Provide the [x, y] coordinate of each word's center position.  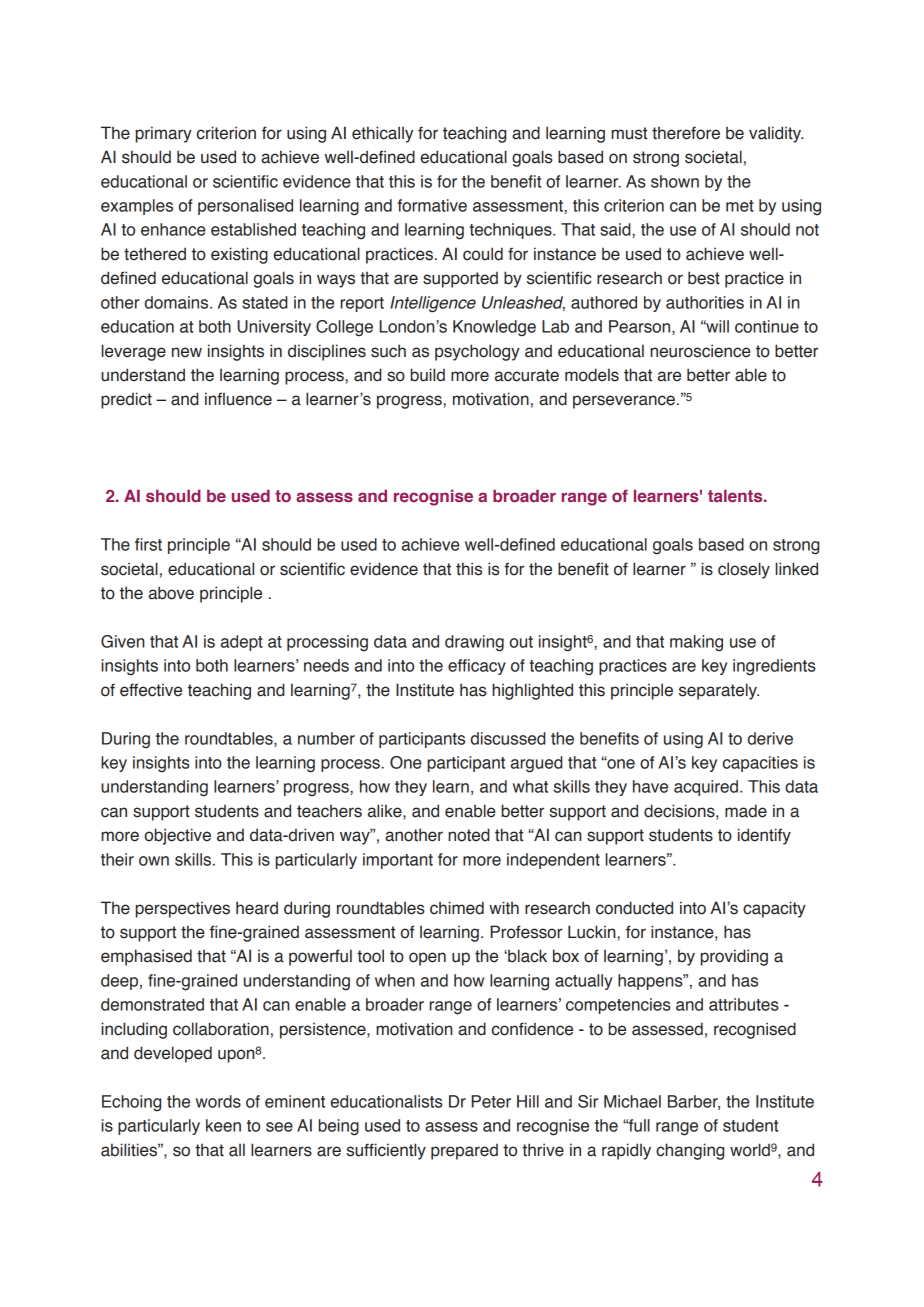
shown [675, 181]
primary [164, 134]
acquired [706, 788]
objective [178, 836]
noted [468, 835]
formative [432, 205]
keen [223, 1125]
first [148, 544]
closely [744, 570]
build [428, 375]
